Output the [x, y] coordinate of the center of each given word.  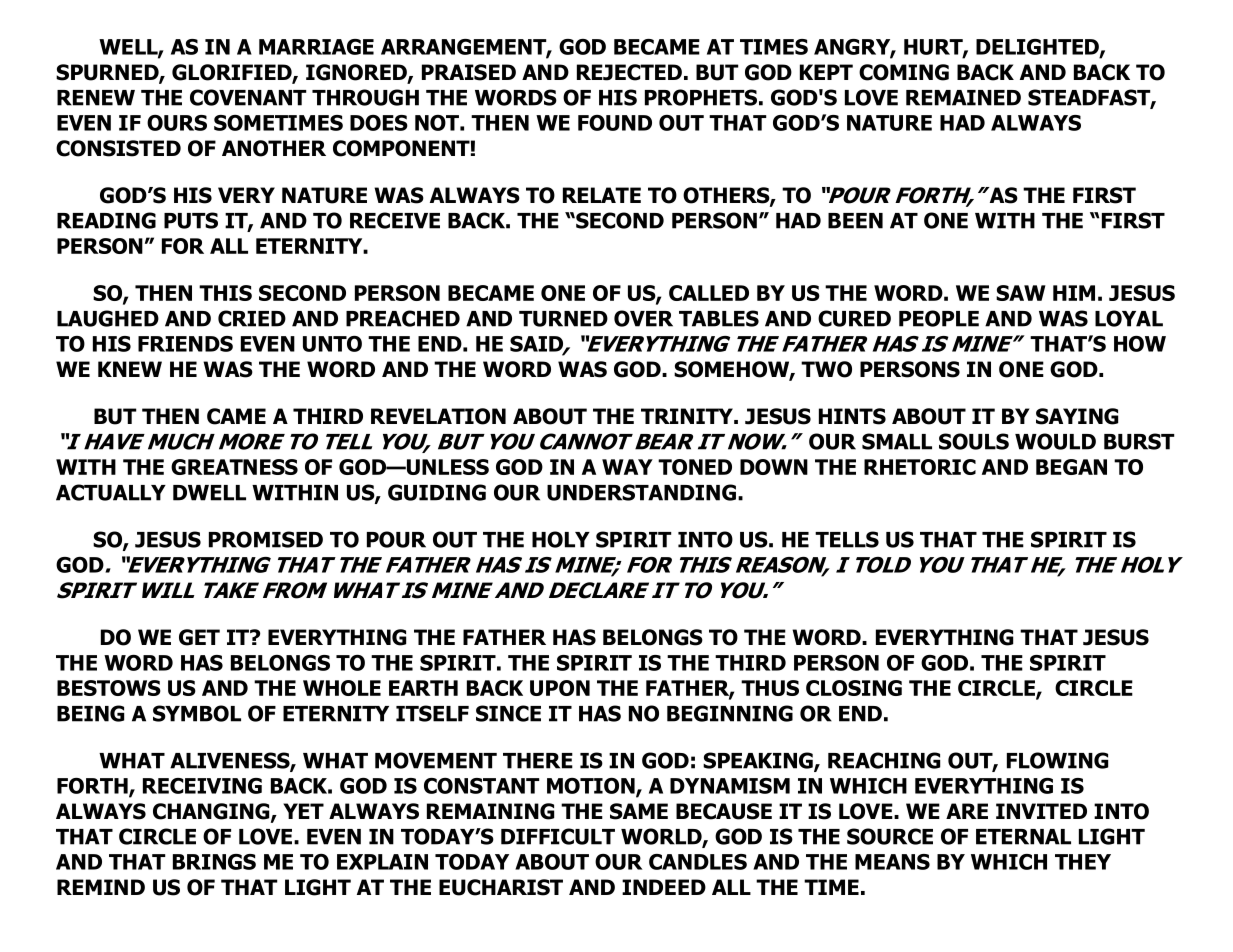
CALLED [709, 293]
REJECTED [629, 72]
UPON [560, 688]
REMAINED [963, 98]
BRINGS [214, 862]
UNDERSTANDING [641, 492]
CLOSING [854, 688]
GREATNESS [234, 467]
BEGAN [1071, 467]
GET [199, 637]
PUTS [191, 220]
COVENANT [248, 97]
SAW [1021, 293]
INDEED [664, 887]
